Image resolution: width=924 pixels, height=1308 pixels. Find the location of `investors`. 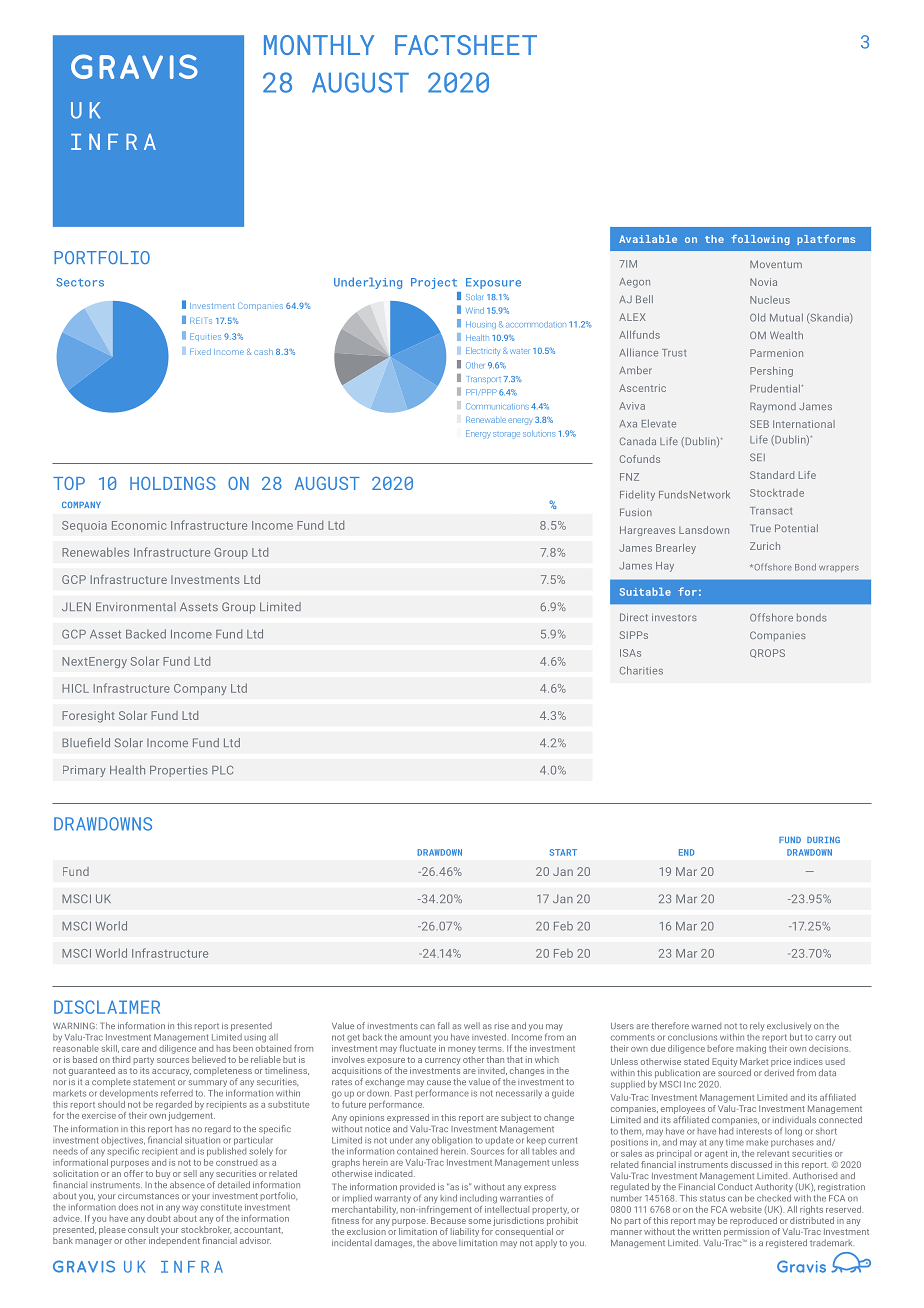

investors is located at coordinates (674, 617).
